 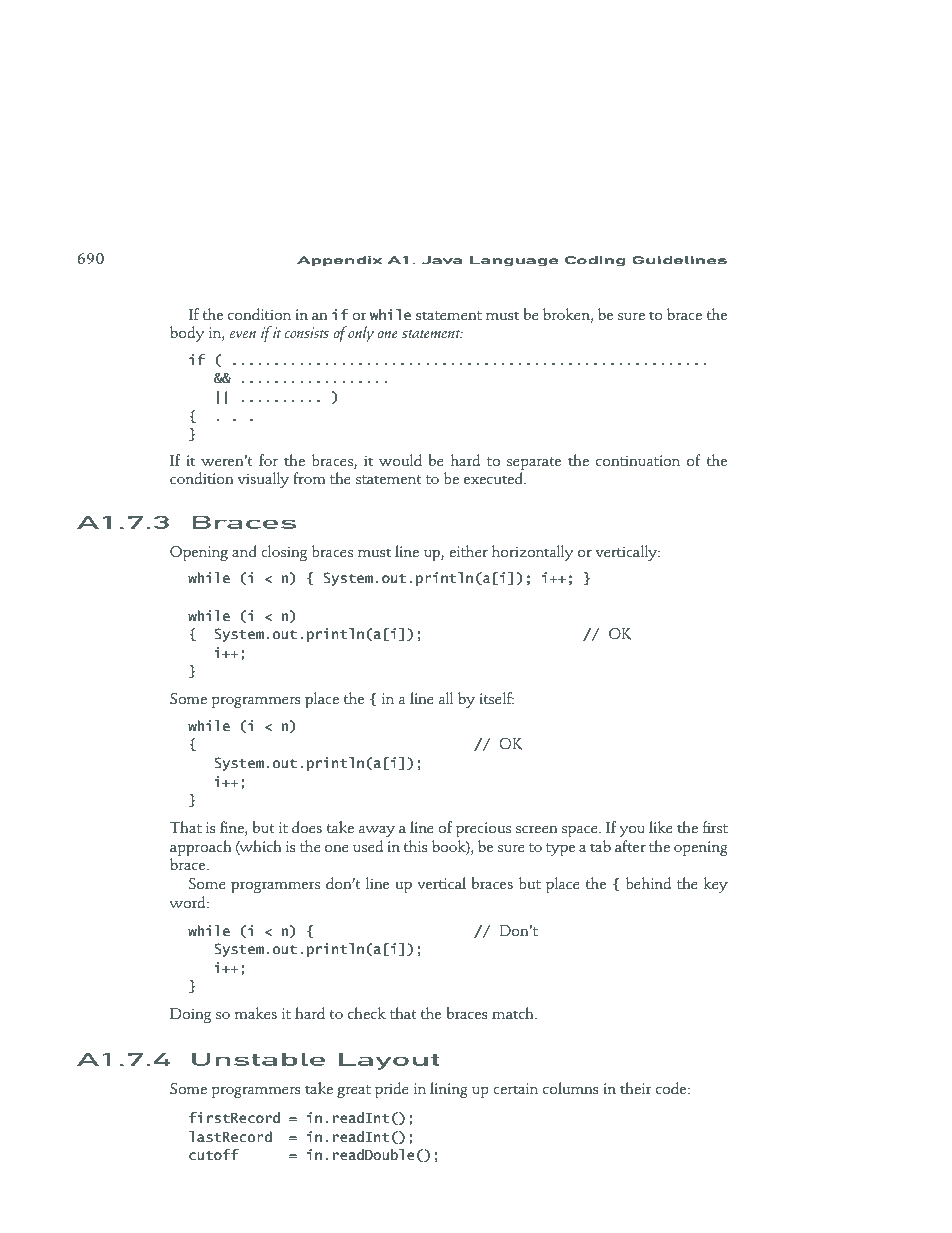 I want to click on their, so click(x=636, y=1088).
